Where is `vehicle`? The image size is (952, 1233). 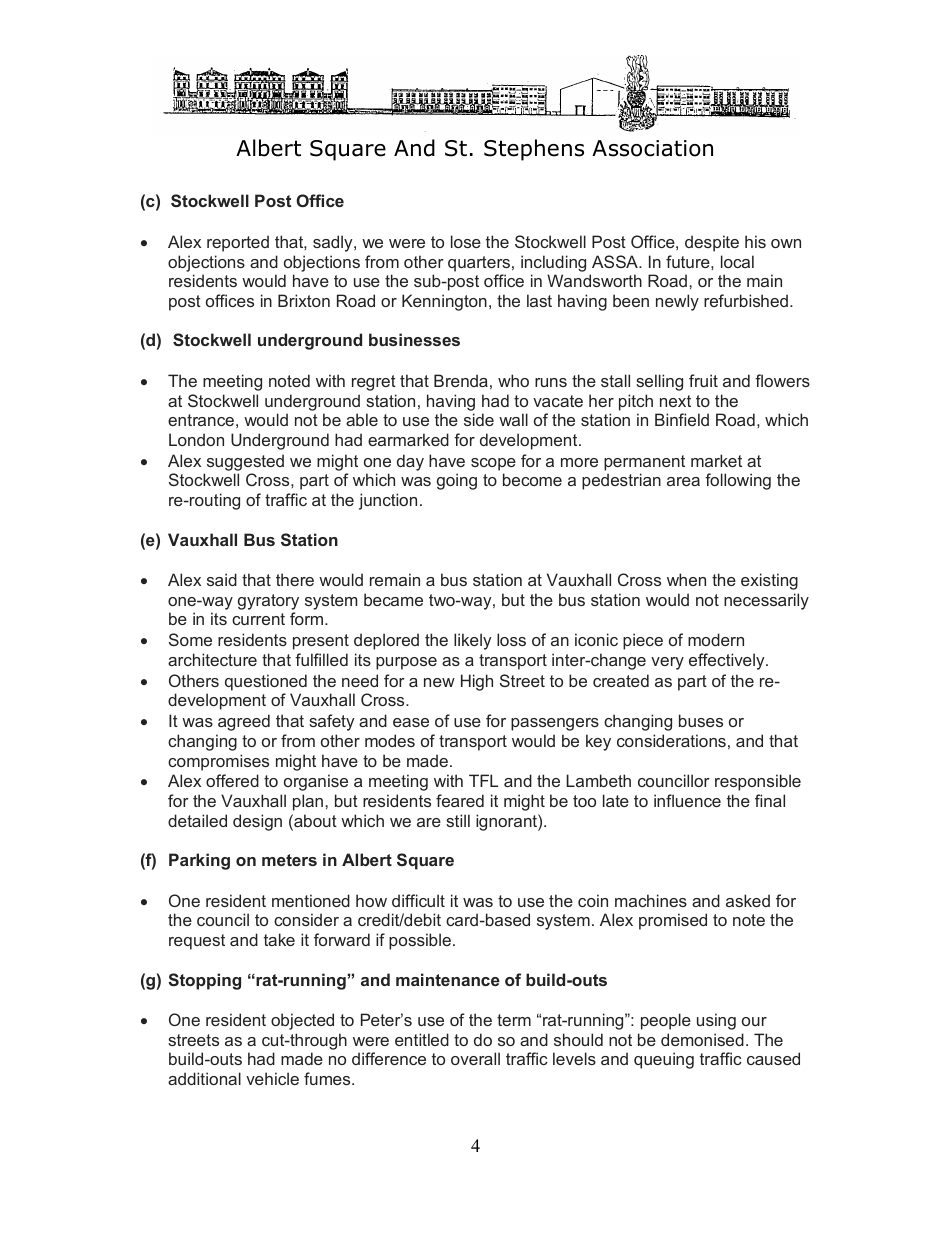 vehicle is located at coordinates (272, 1078).
